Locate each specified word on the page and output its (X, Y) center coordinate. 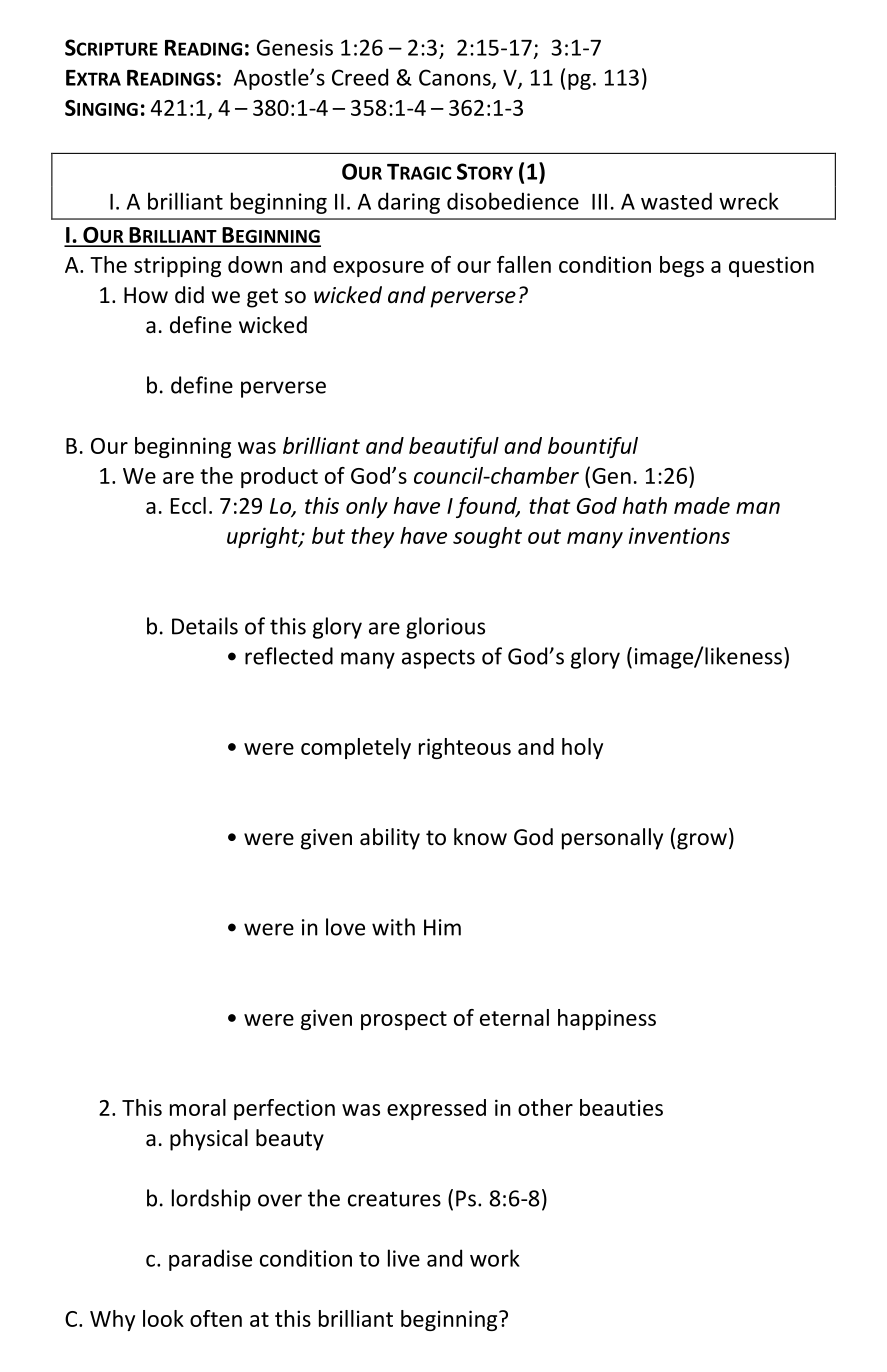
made (702, 505)
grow (702, 841)
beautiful (454, 447)
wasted (676, 201)
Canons (456, 78)
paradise (210, 1260)
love (345, 927)
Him (442, 927)
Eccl (188, 505)
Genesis (295, 47)
